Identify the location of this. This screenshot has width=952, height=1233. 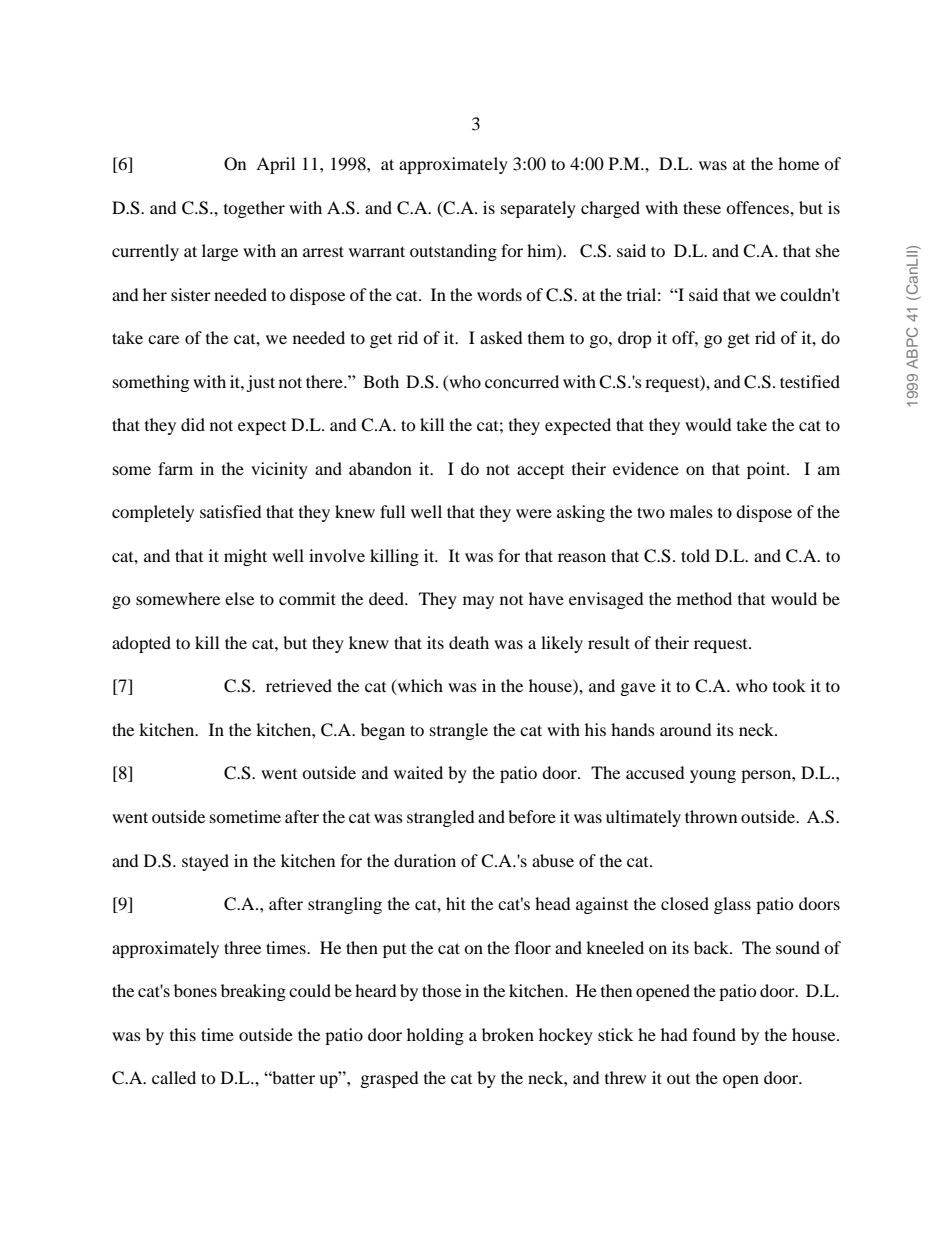
(183, 1034).
